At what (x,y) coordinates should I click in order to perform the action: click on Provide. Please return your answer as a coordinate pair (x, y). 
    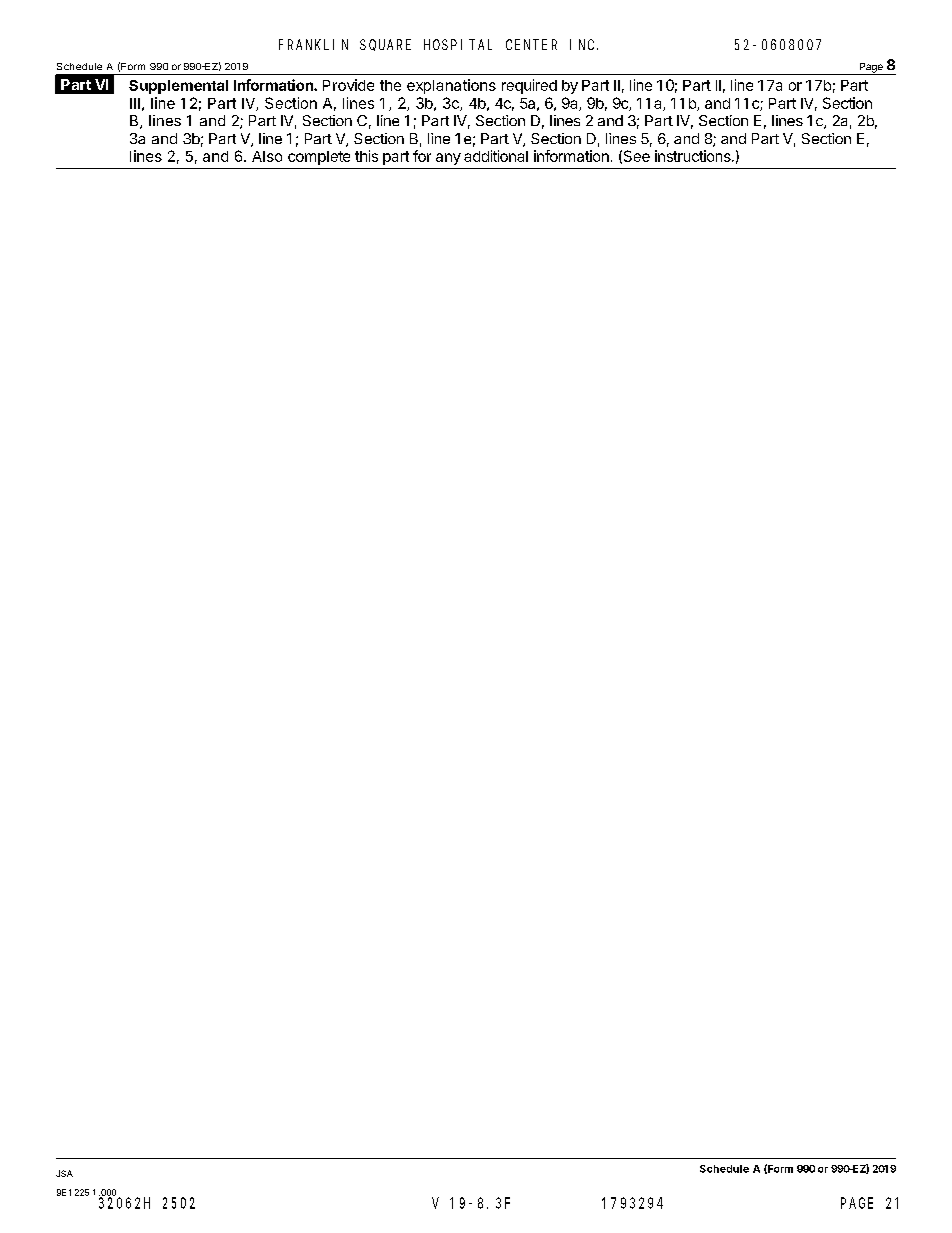
    Looking at the image, I should click on (348, 85).
